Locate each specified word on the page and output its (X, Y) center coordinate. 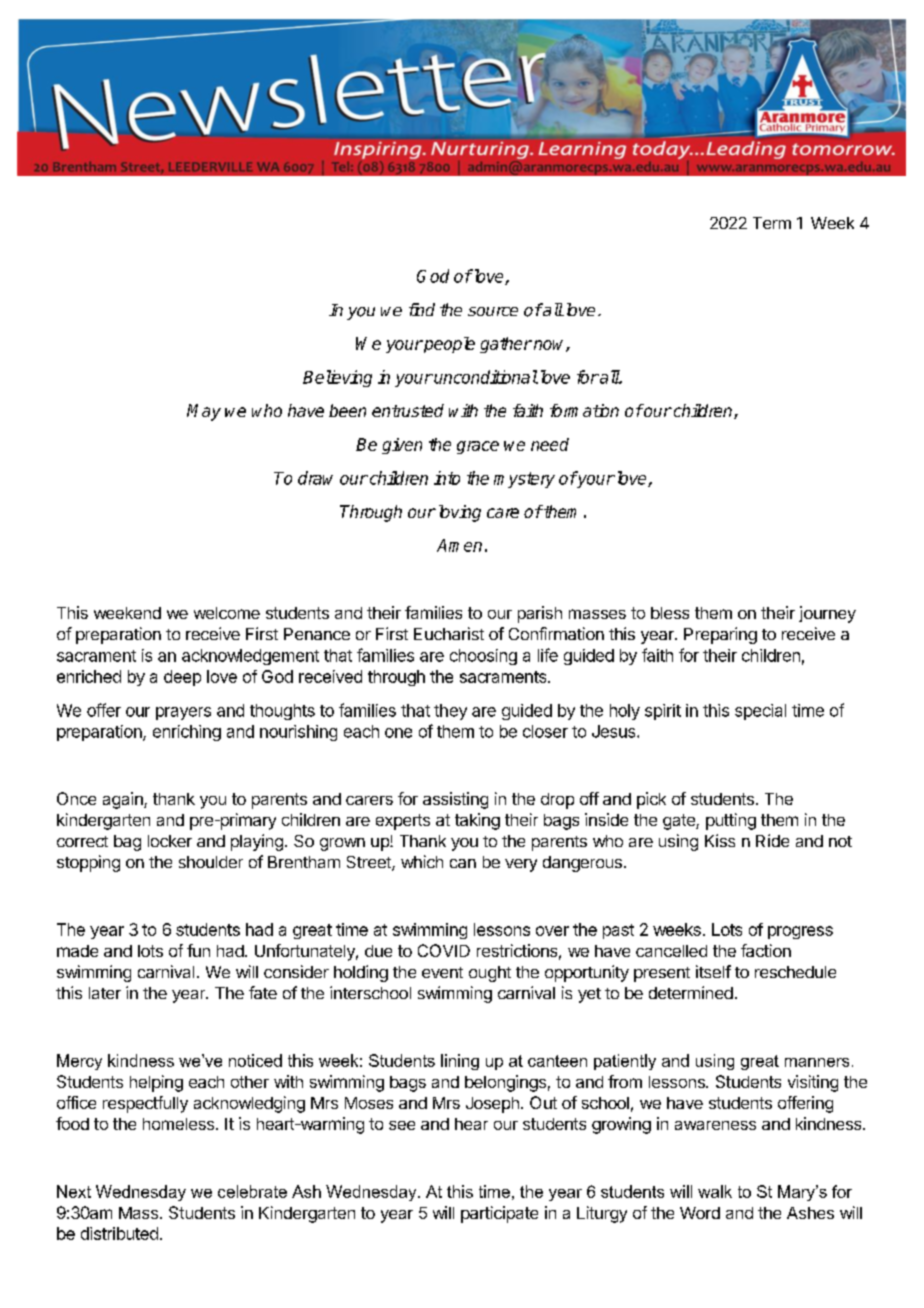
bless (670, 613)
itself (713, 971)
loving (458, 513)
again (124, 800)
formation (584, 410)
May (204, 412)
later (105, 993)
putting (731, 821)
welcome (227, 613)
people (448, 345)
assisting (455, 800)
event (442, 972)
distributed (119, 1233)
